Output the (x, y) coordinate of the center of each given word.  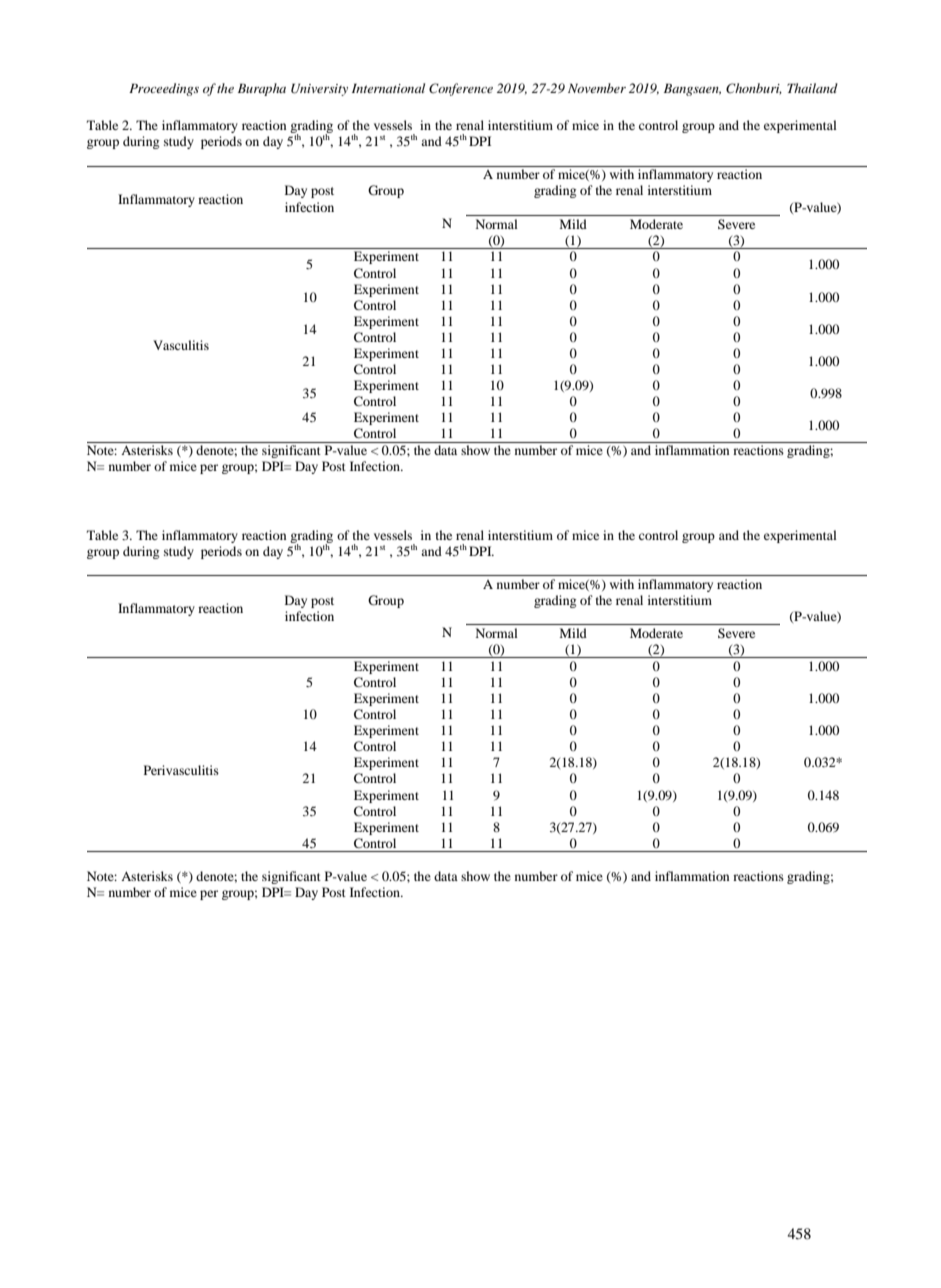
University (319, 89)
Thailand (812, 88)
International (388, 88)
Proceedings (164, 89)
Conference (461, 89)
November (597, 88)
